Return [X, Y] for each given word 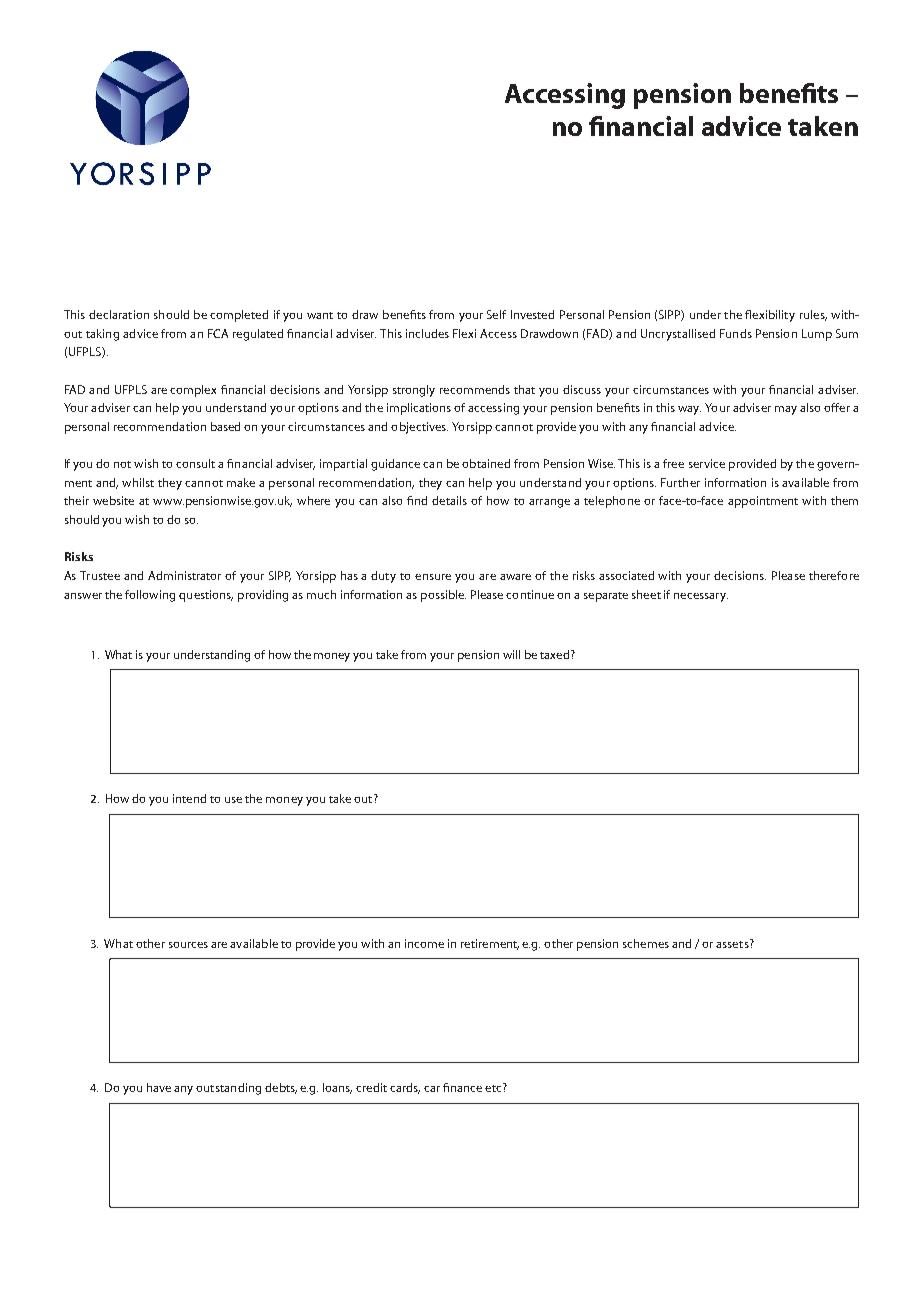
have [159, 1087]
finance [462, 1087]
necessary [701, 597]
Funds [736, 333]
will [511, 654]
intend [189, 798]
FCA [218, 333]
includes [427, 333]
